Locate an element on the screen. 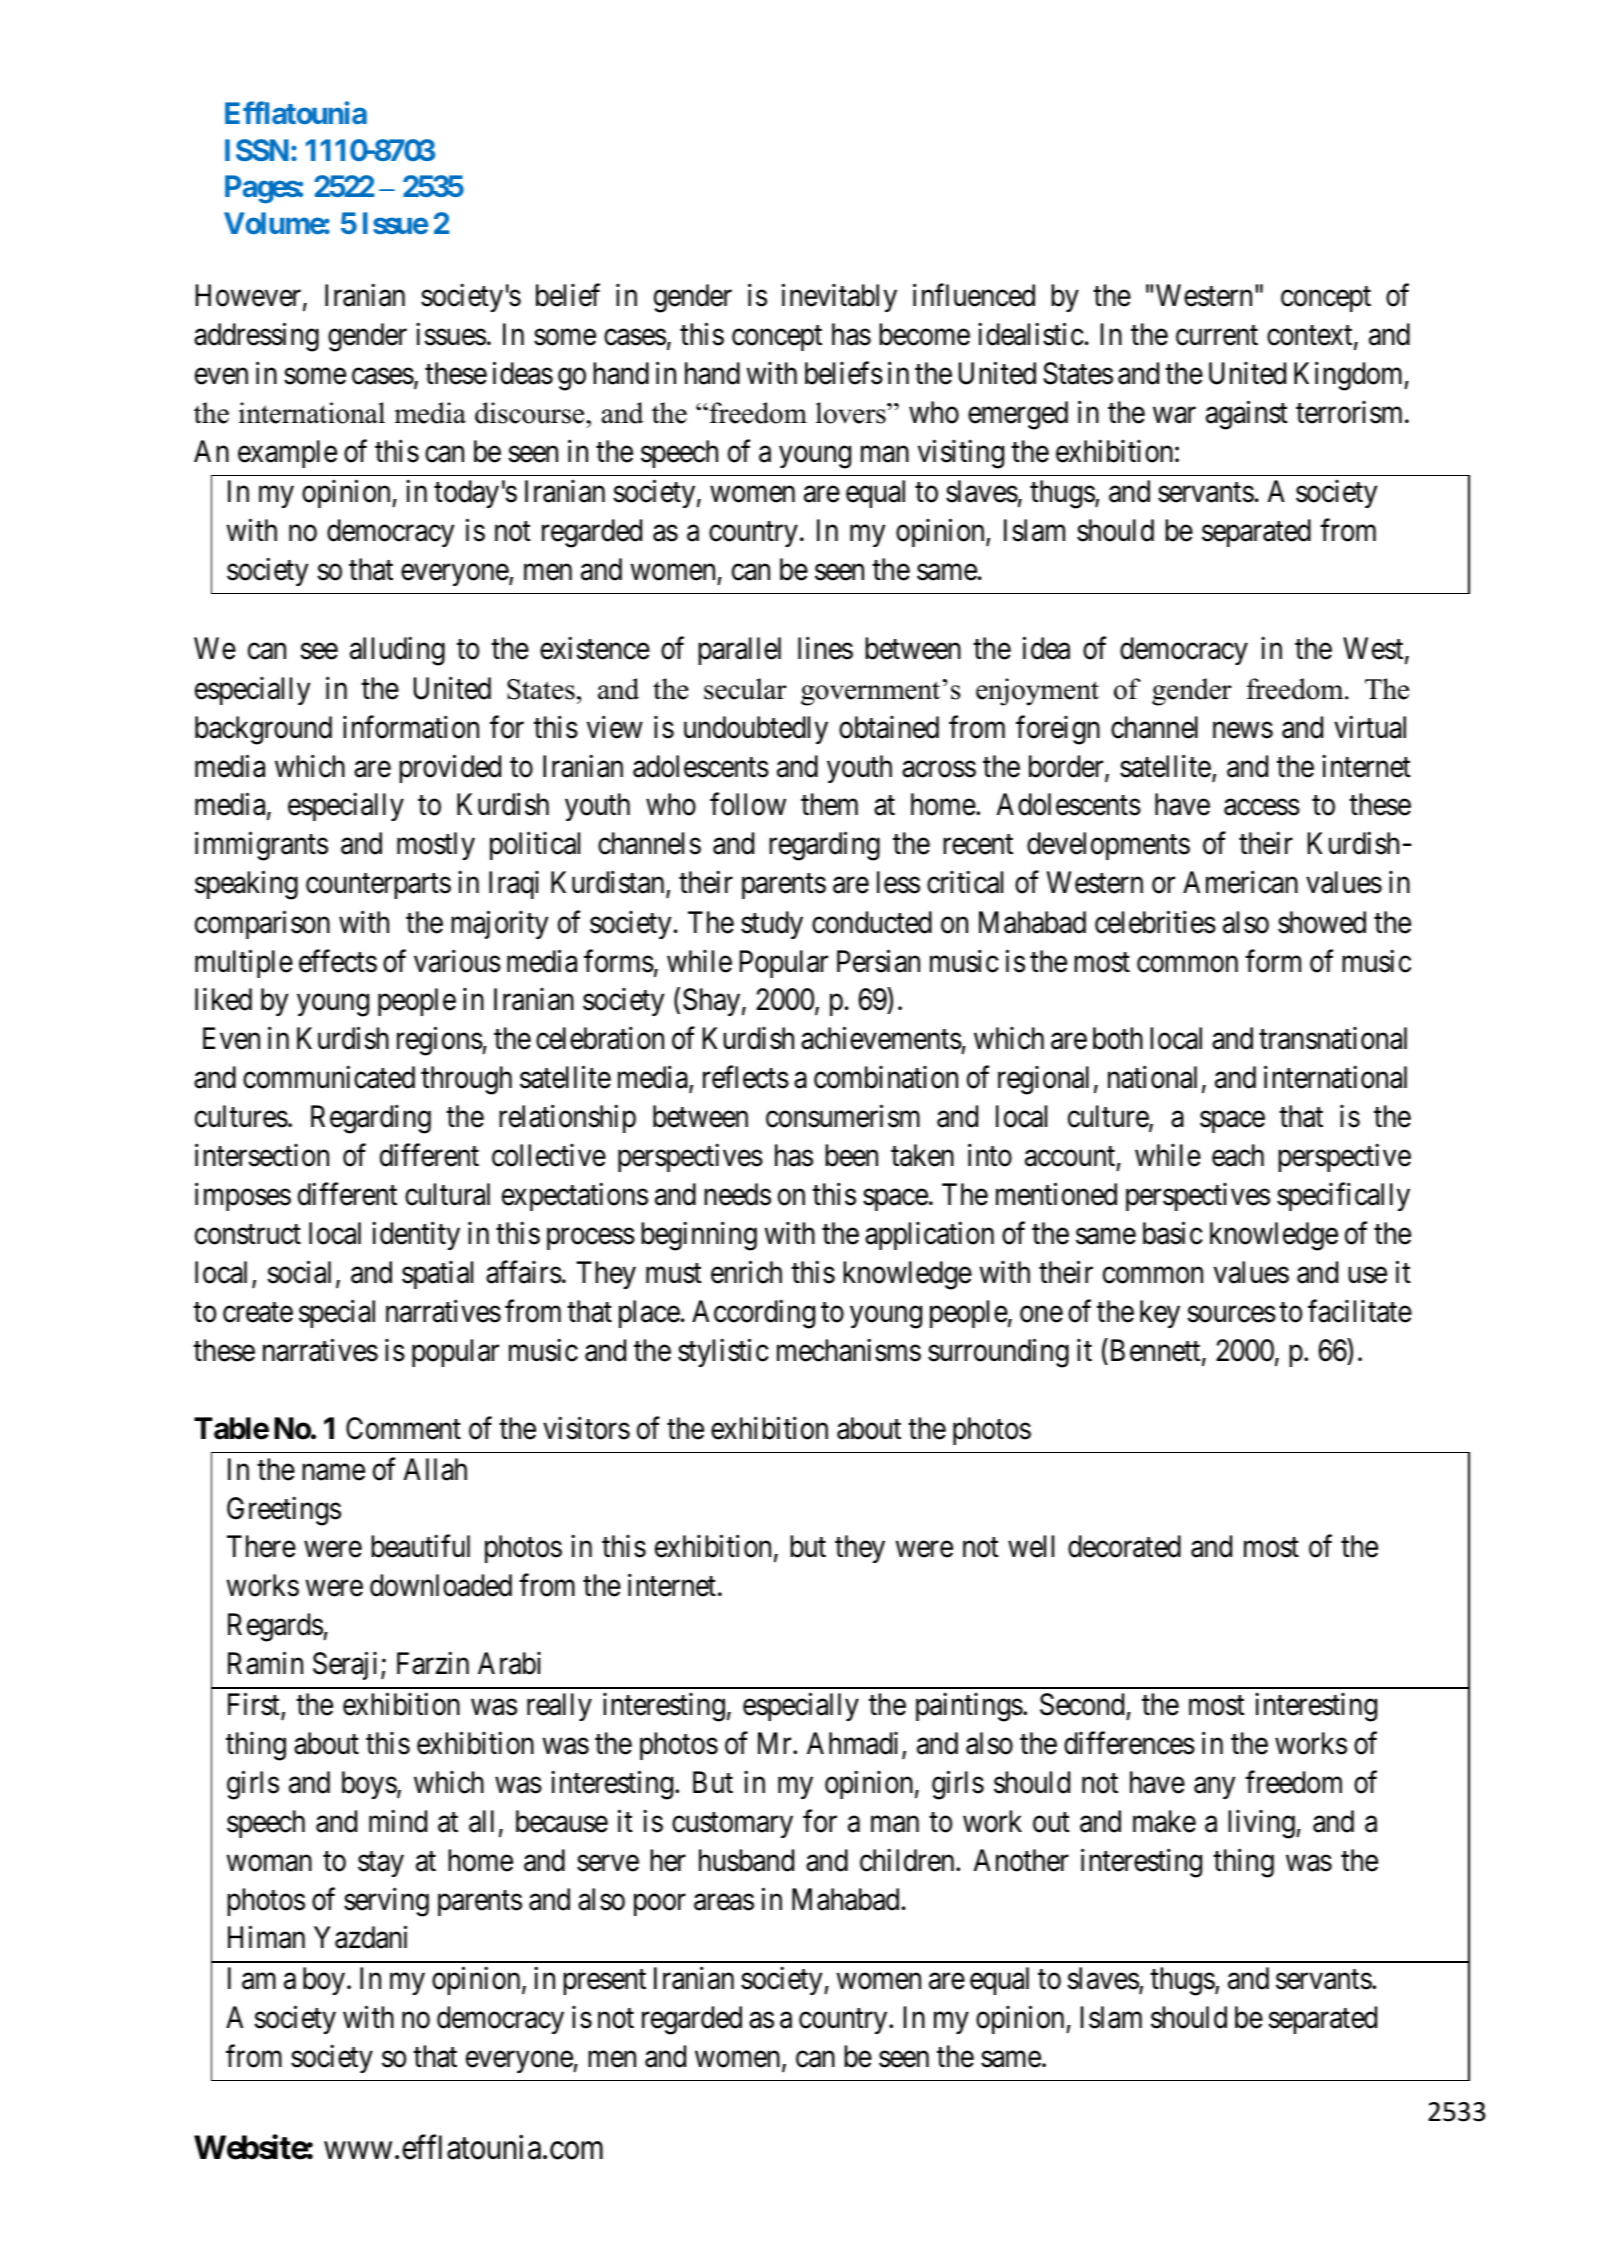  name is located at coordinates (333, 1472).
